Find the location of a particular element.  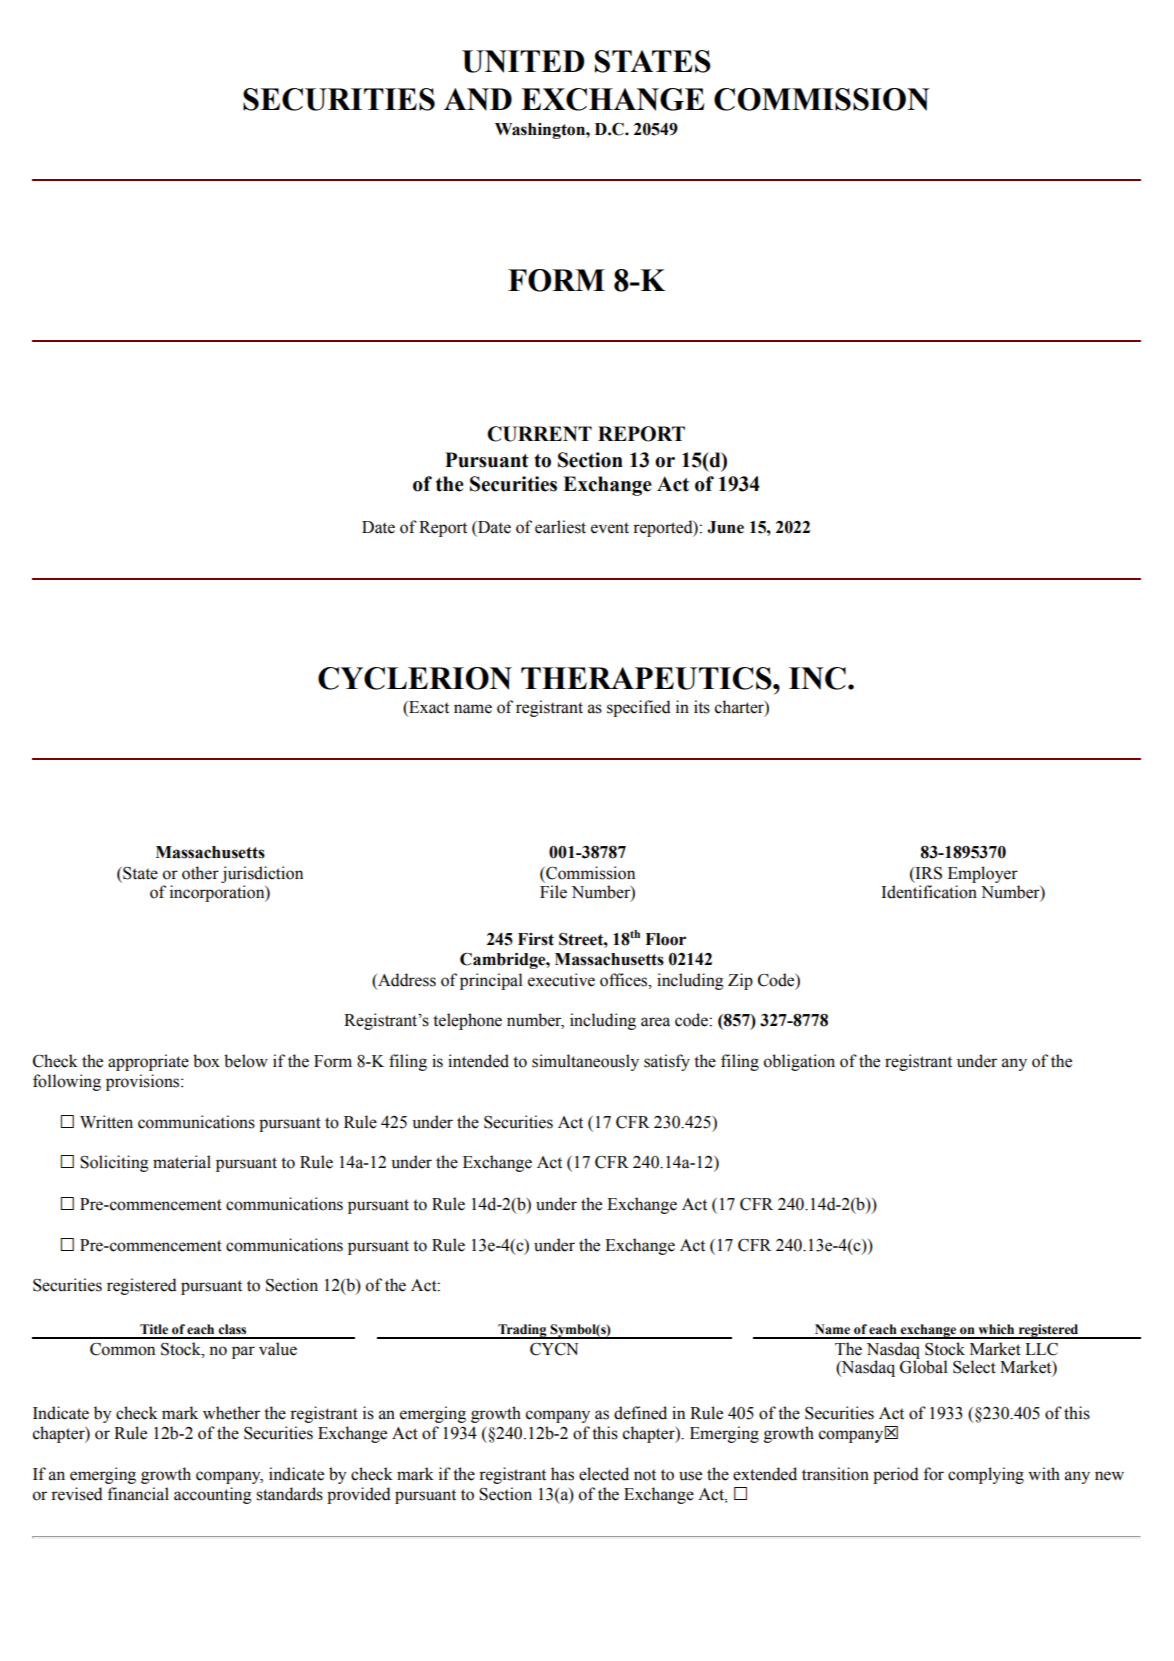

elected is located at coordinates (604, 1474).
